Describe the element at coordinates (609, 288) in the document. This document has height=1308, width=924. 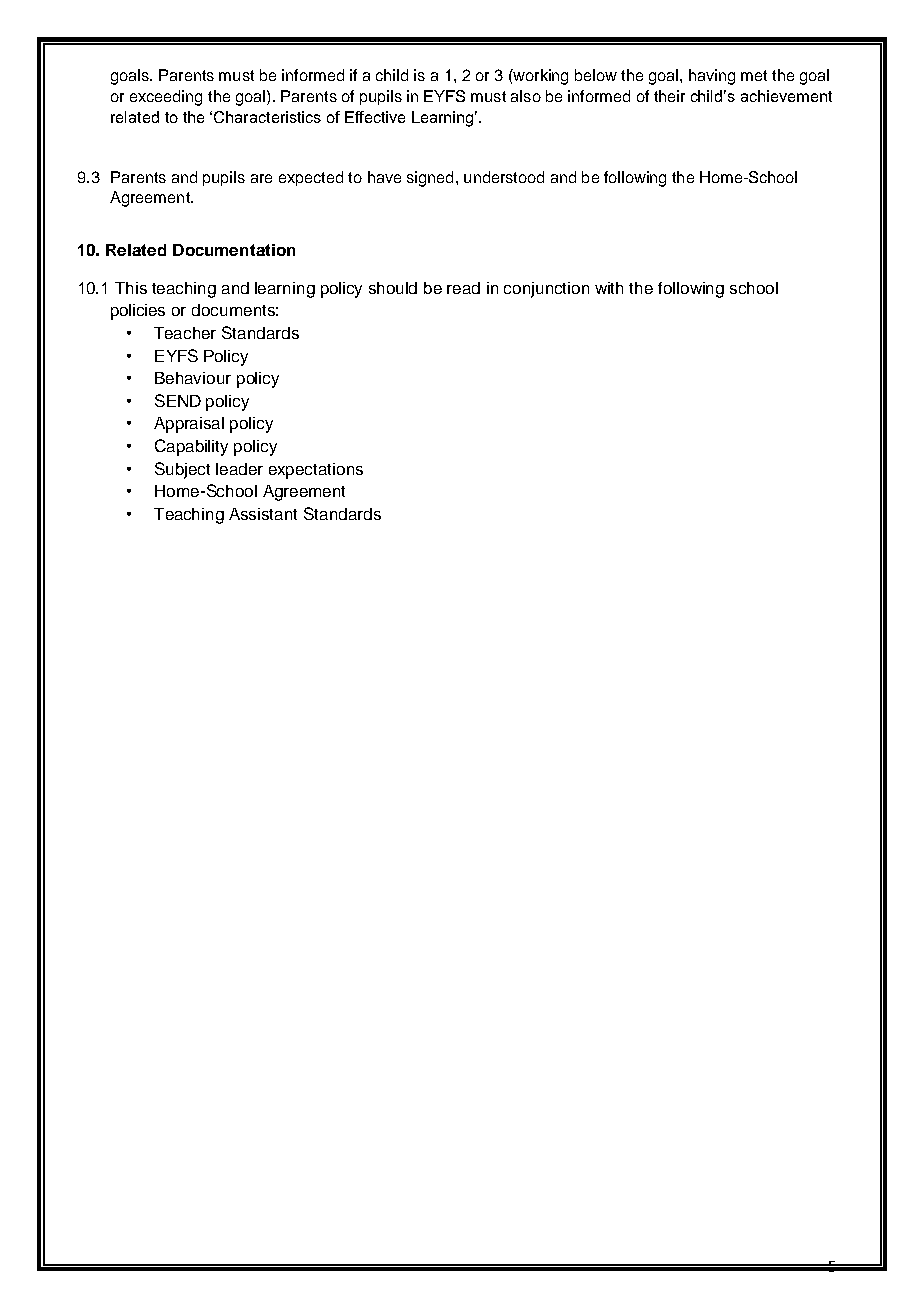
I see `with` at that location.
